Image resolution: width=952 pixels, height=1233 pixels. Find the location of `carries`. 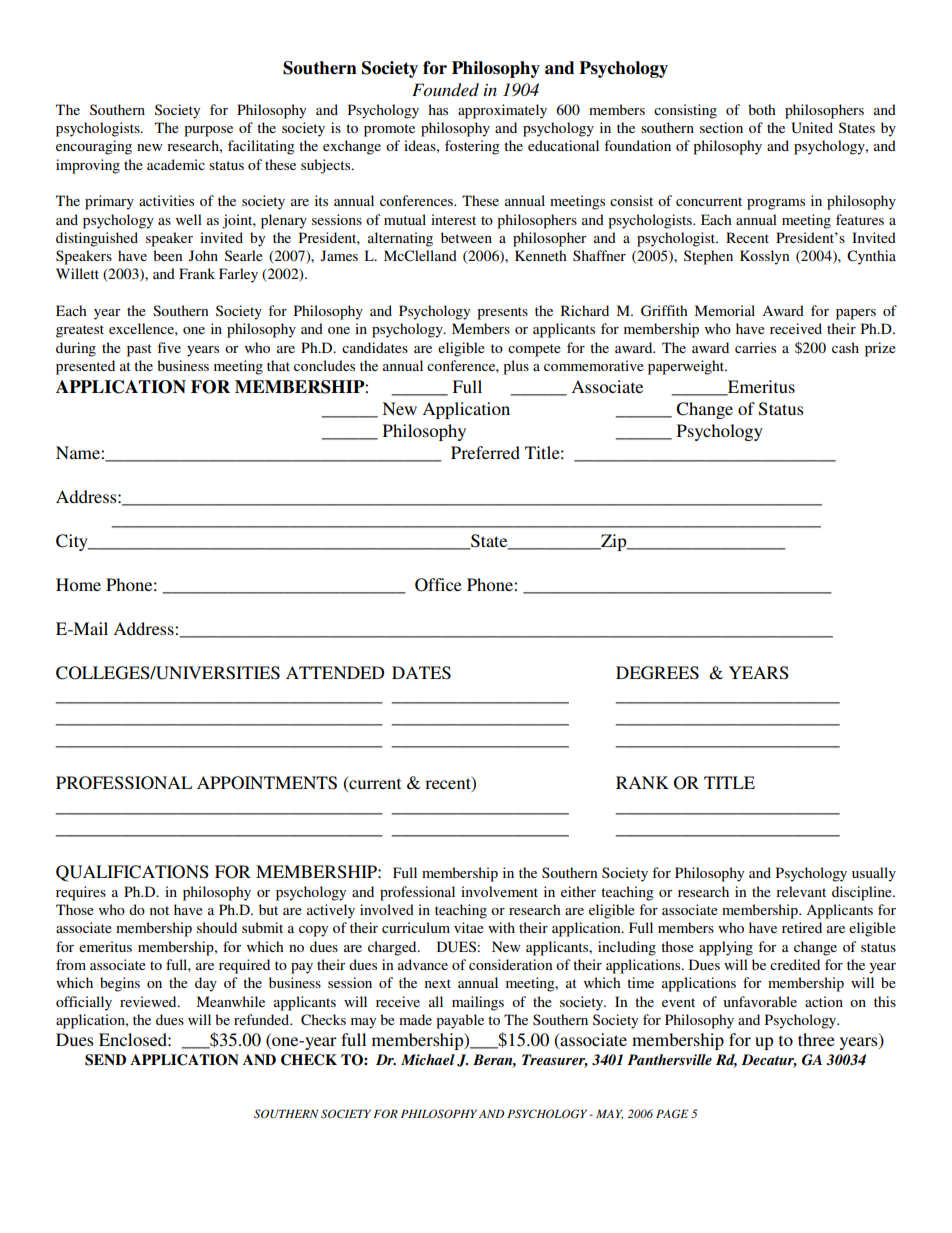

carries is located at coordinates (755, 347).
